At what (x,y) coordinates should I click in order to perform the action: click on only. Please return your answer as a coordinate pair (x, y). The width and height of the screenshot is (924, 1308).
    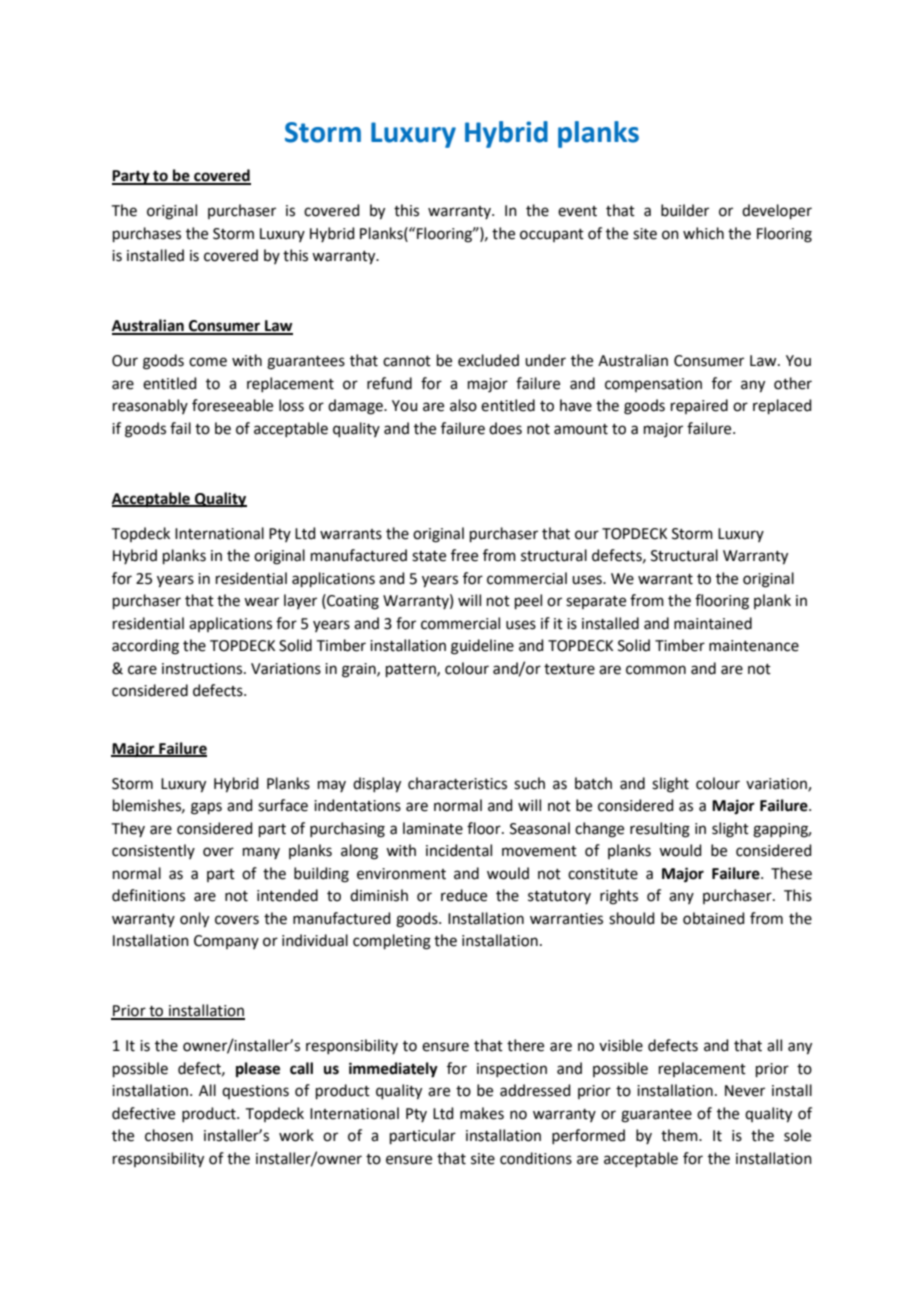
    Looking at the image, I should click on (194, 920).
